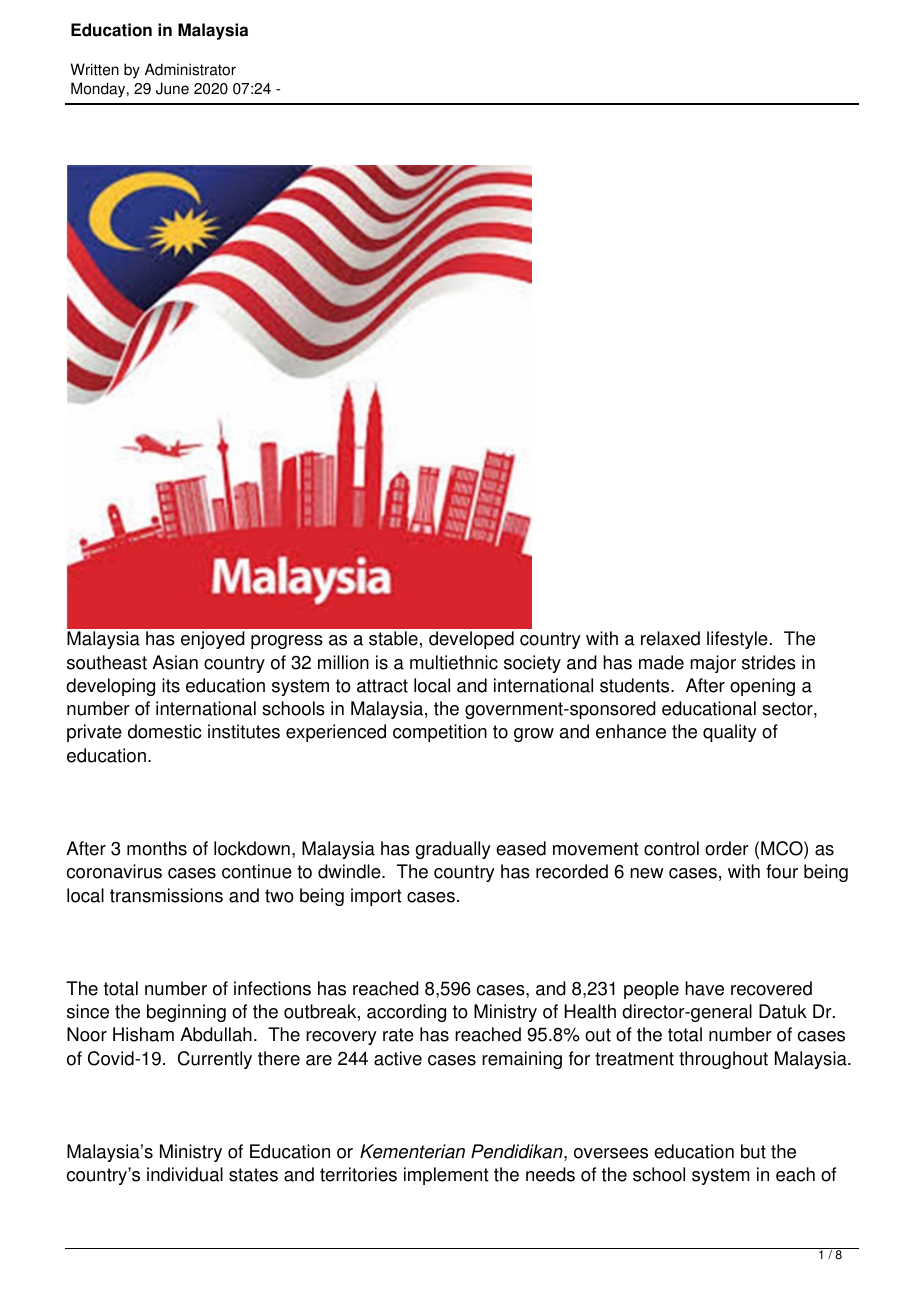  What do you see at coordinates (185, 1174) in the screenshot?
I see `individual` at bounding box center [185, 1174].
